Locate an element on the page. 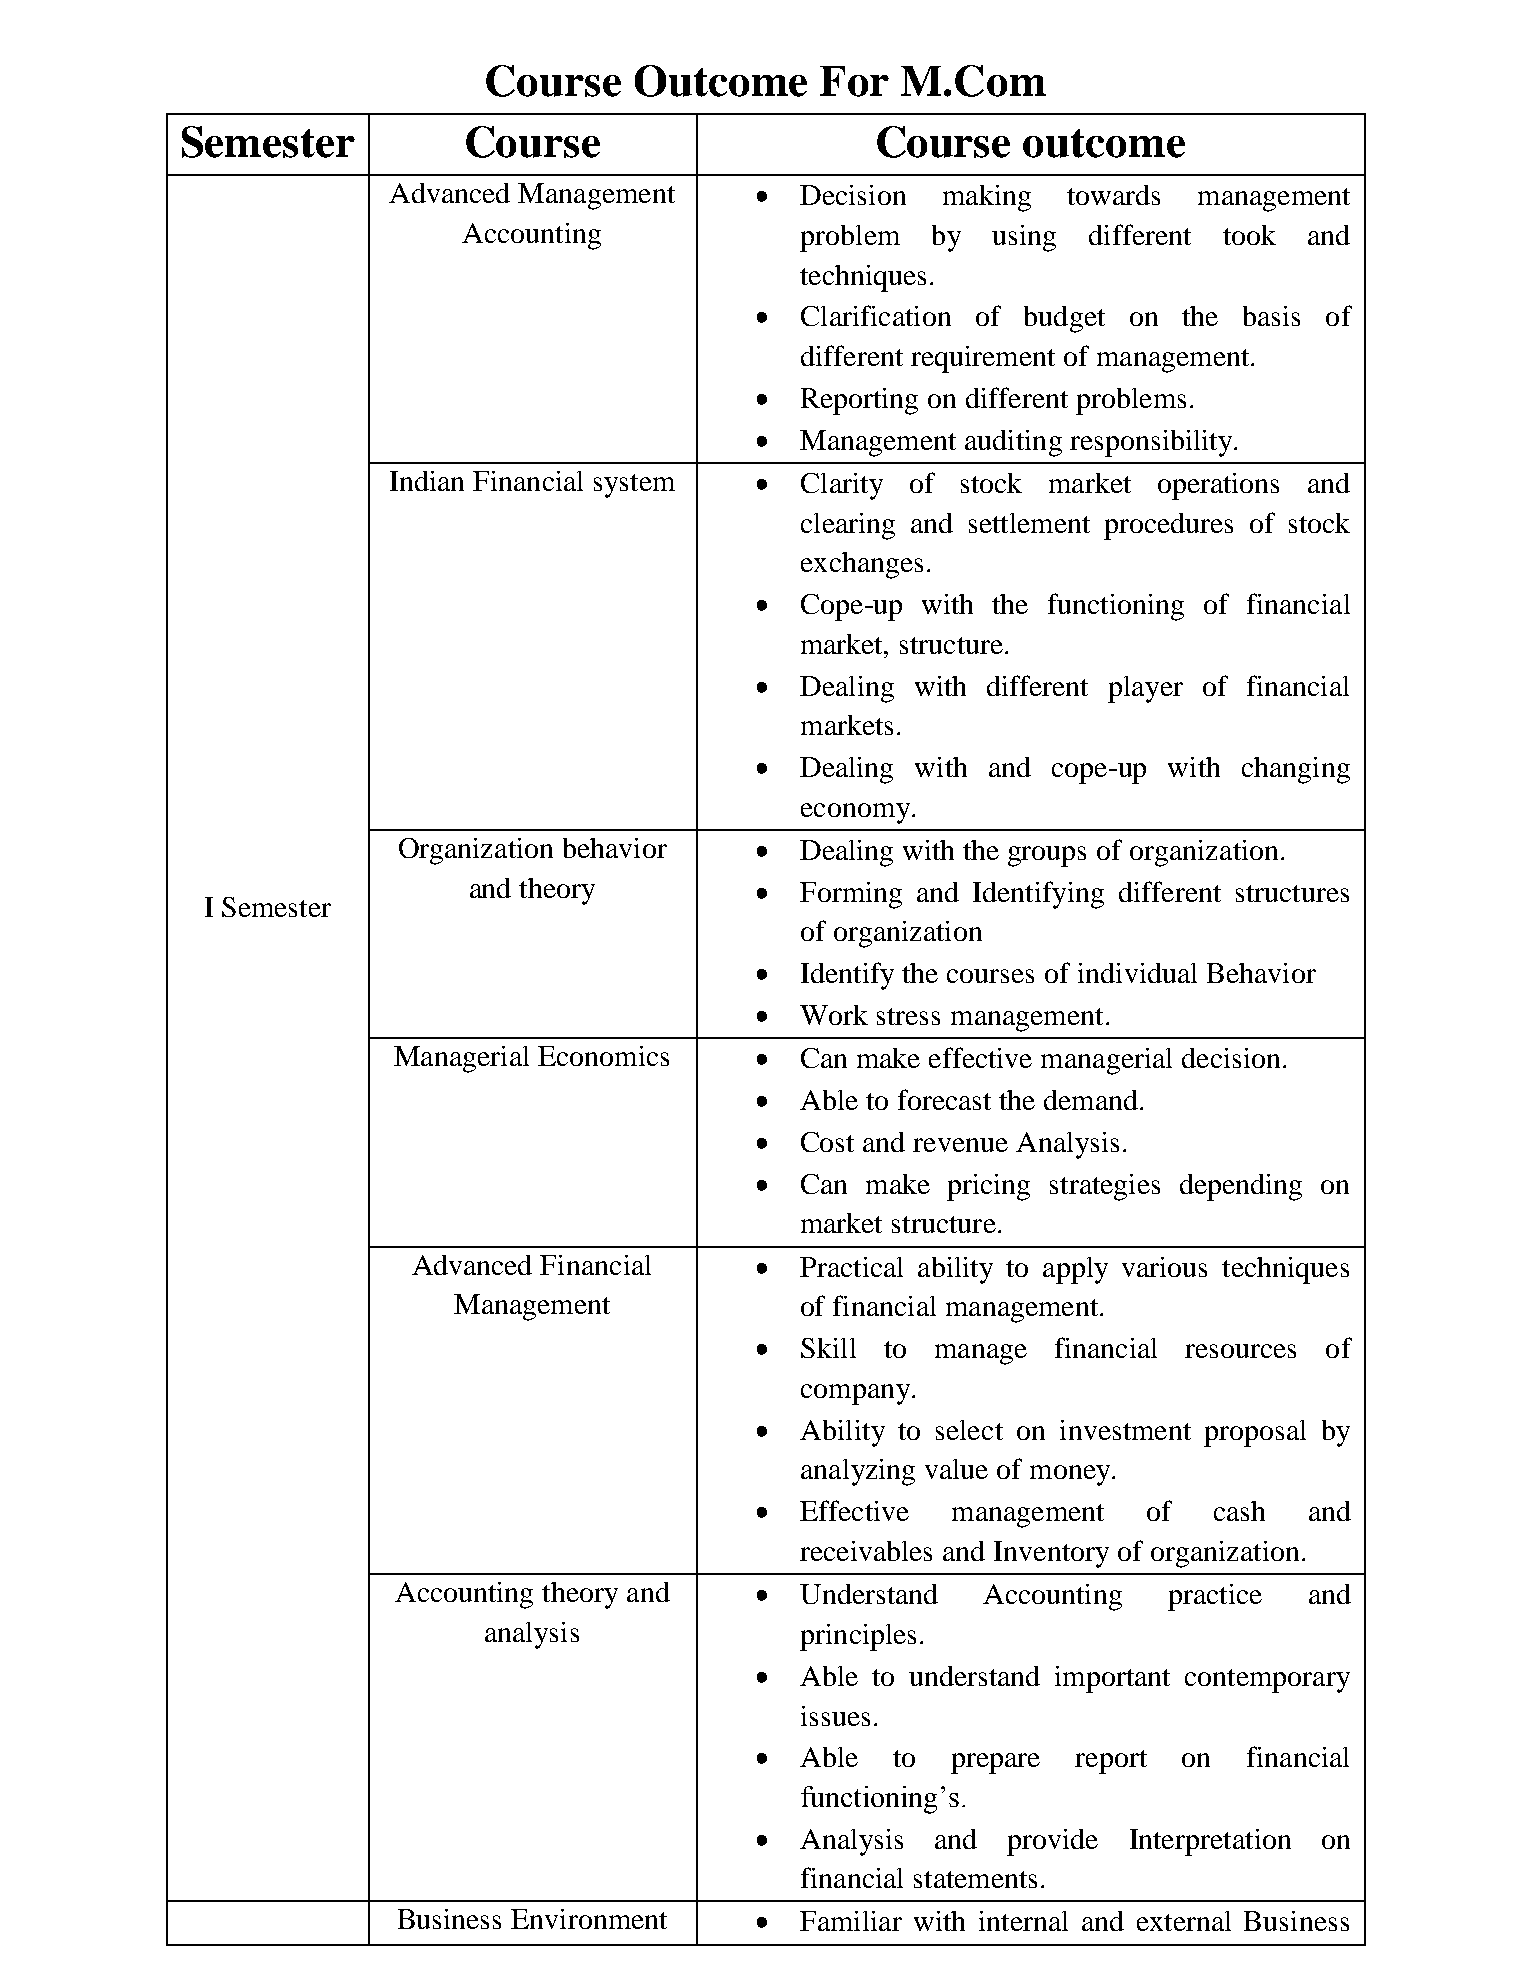 The height and width of the image is (1981, 1531). Work is located at coordinates (834, 1015).
